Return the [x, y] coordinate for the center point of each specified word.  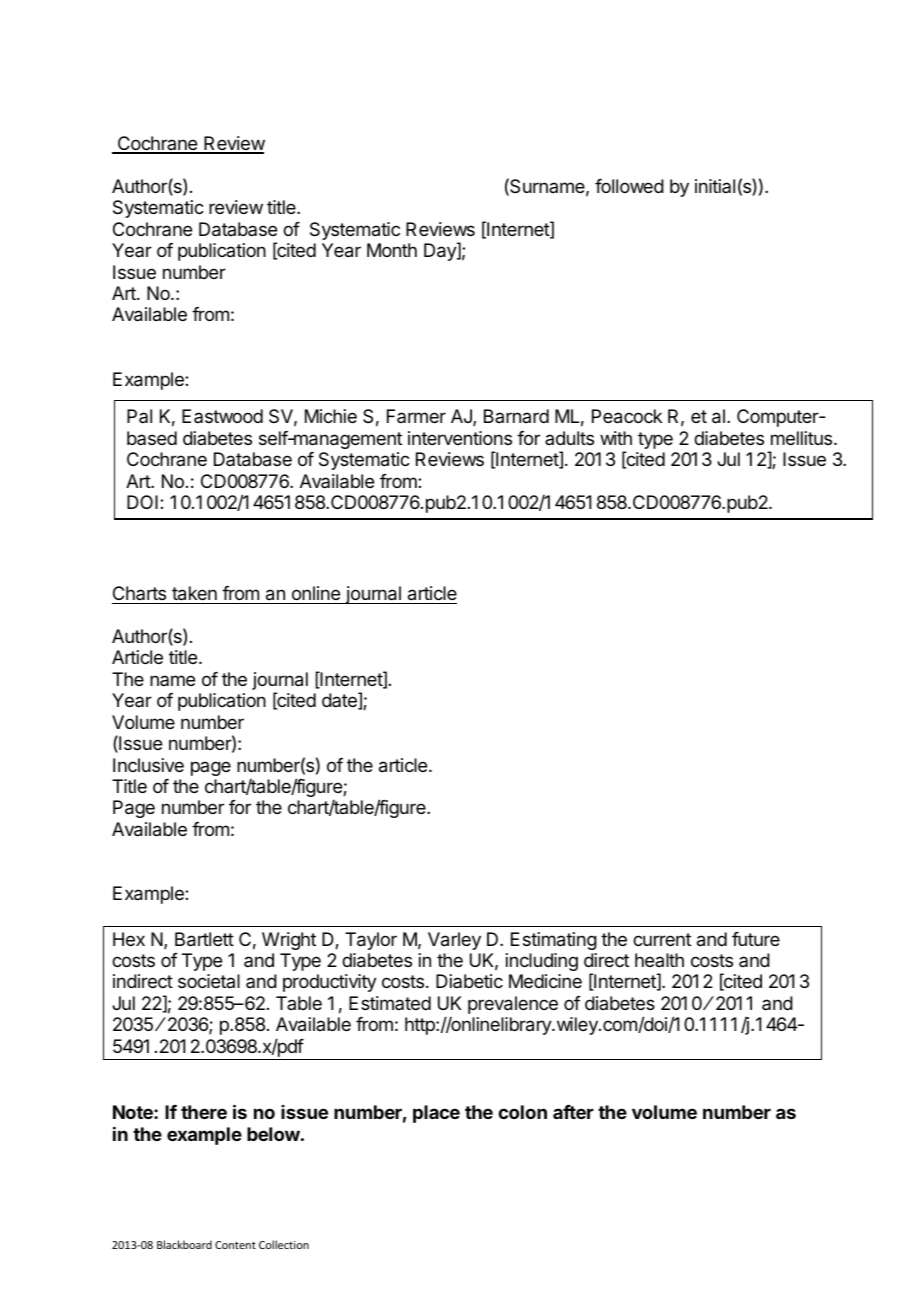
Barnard [516, 416]
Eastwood [222, 416]
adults [569, 438]
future [756, 939]
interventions [460, 438]
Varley [454, 941]
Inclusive [148, 765]
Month [392, 250]
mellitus [803, 438]
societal [209, 981]
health [659, 960]
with [616, 438]
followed [629, 186]
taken [194, 593]
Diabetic [469, 981]
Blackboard [184, 1244]
